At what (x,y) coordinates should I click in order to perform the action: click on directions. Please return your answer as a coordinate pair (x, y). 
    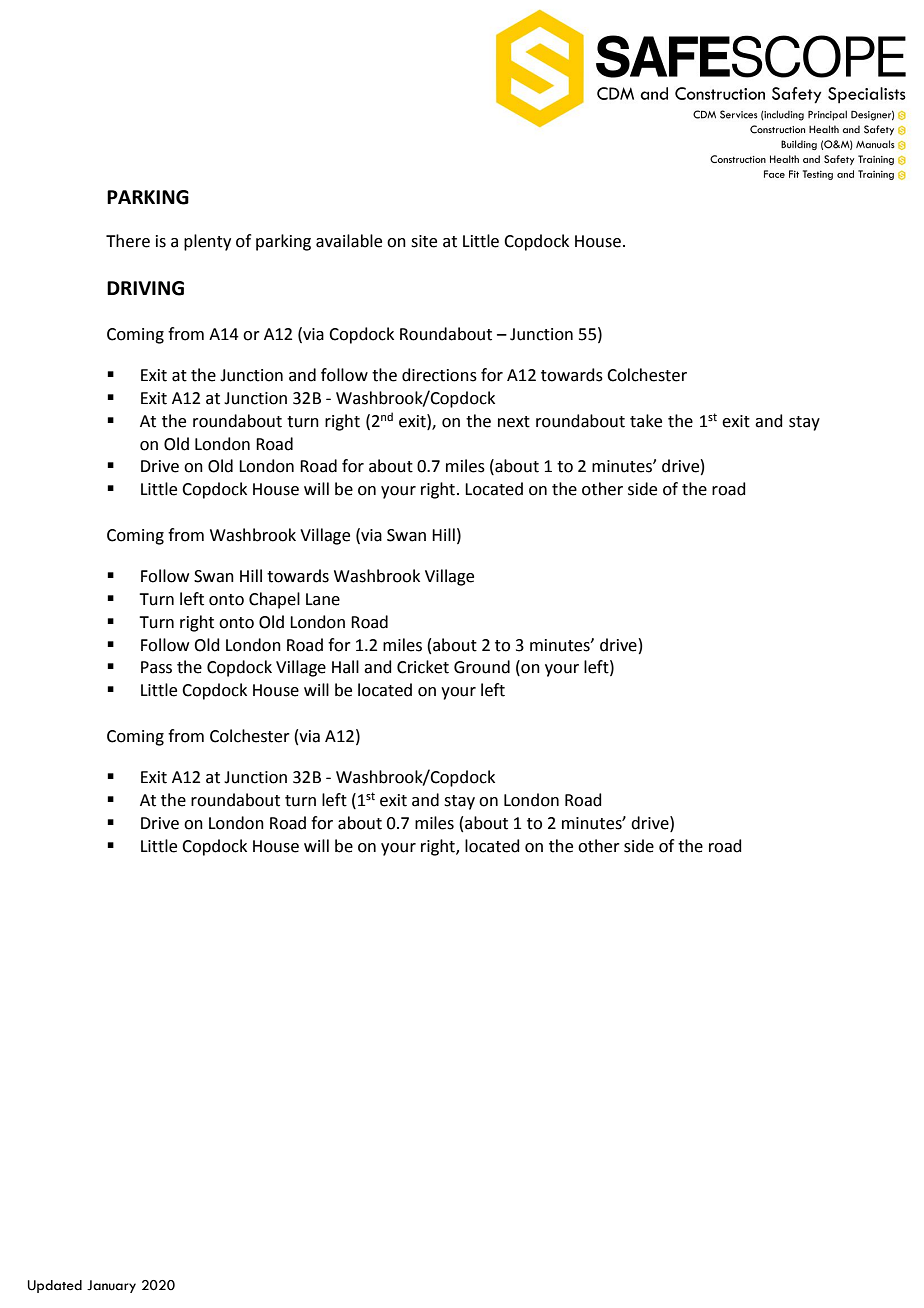
    Looking at the image, I should click on (439, 375).
